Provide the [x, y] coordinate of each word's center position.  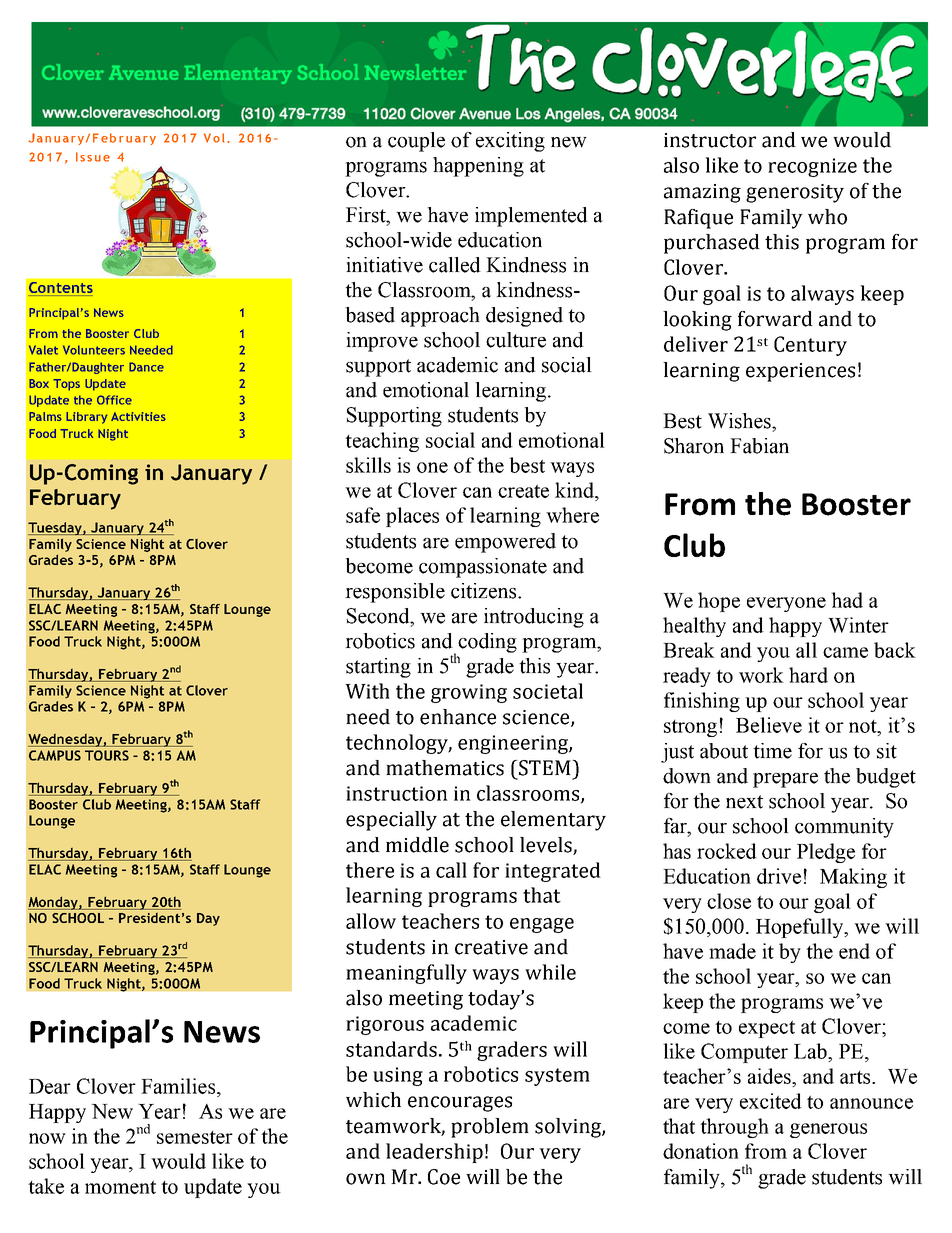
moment [120, 1187]
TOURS [107, 755]
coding [487, 643]
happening [478, 167]
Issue [93, 157]
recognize [812, 167]
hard [808, 675]
